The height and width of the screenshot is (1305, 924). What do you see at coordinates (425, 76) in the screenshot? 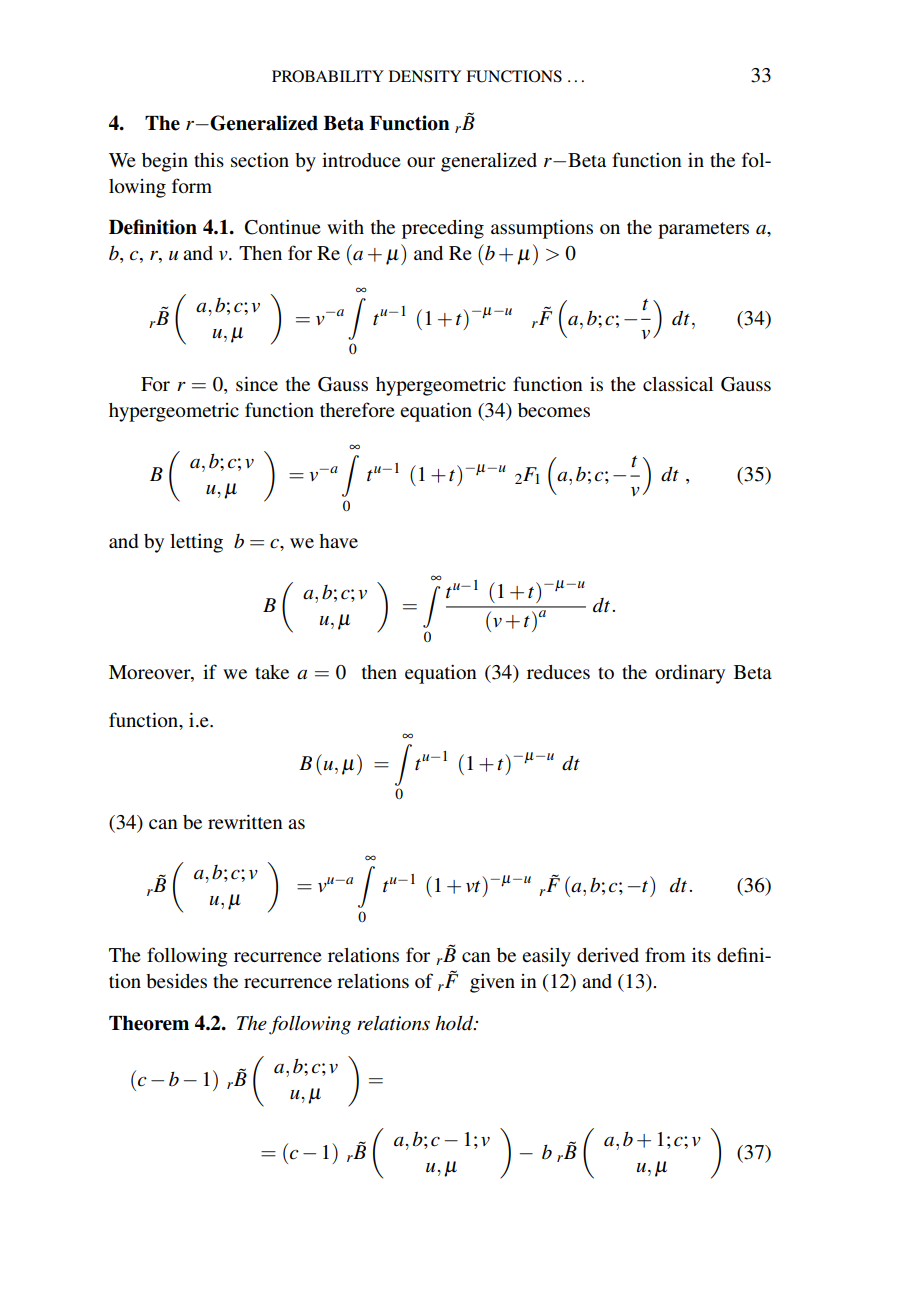
I see `DENSITY` at bounding box center [425, 76].
